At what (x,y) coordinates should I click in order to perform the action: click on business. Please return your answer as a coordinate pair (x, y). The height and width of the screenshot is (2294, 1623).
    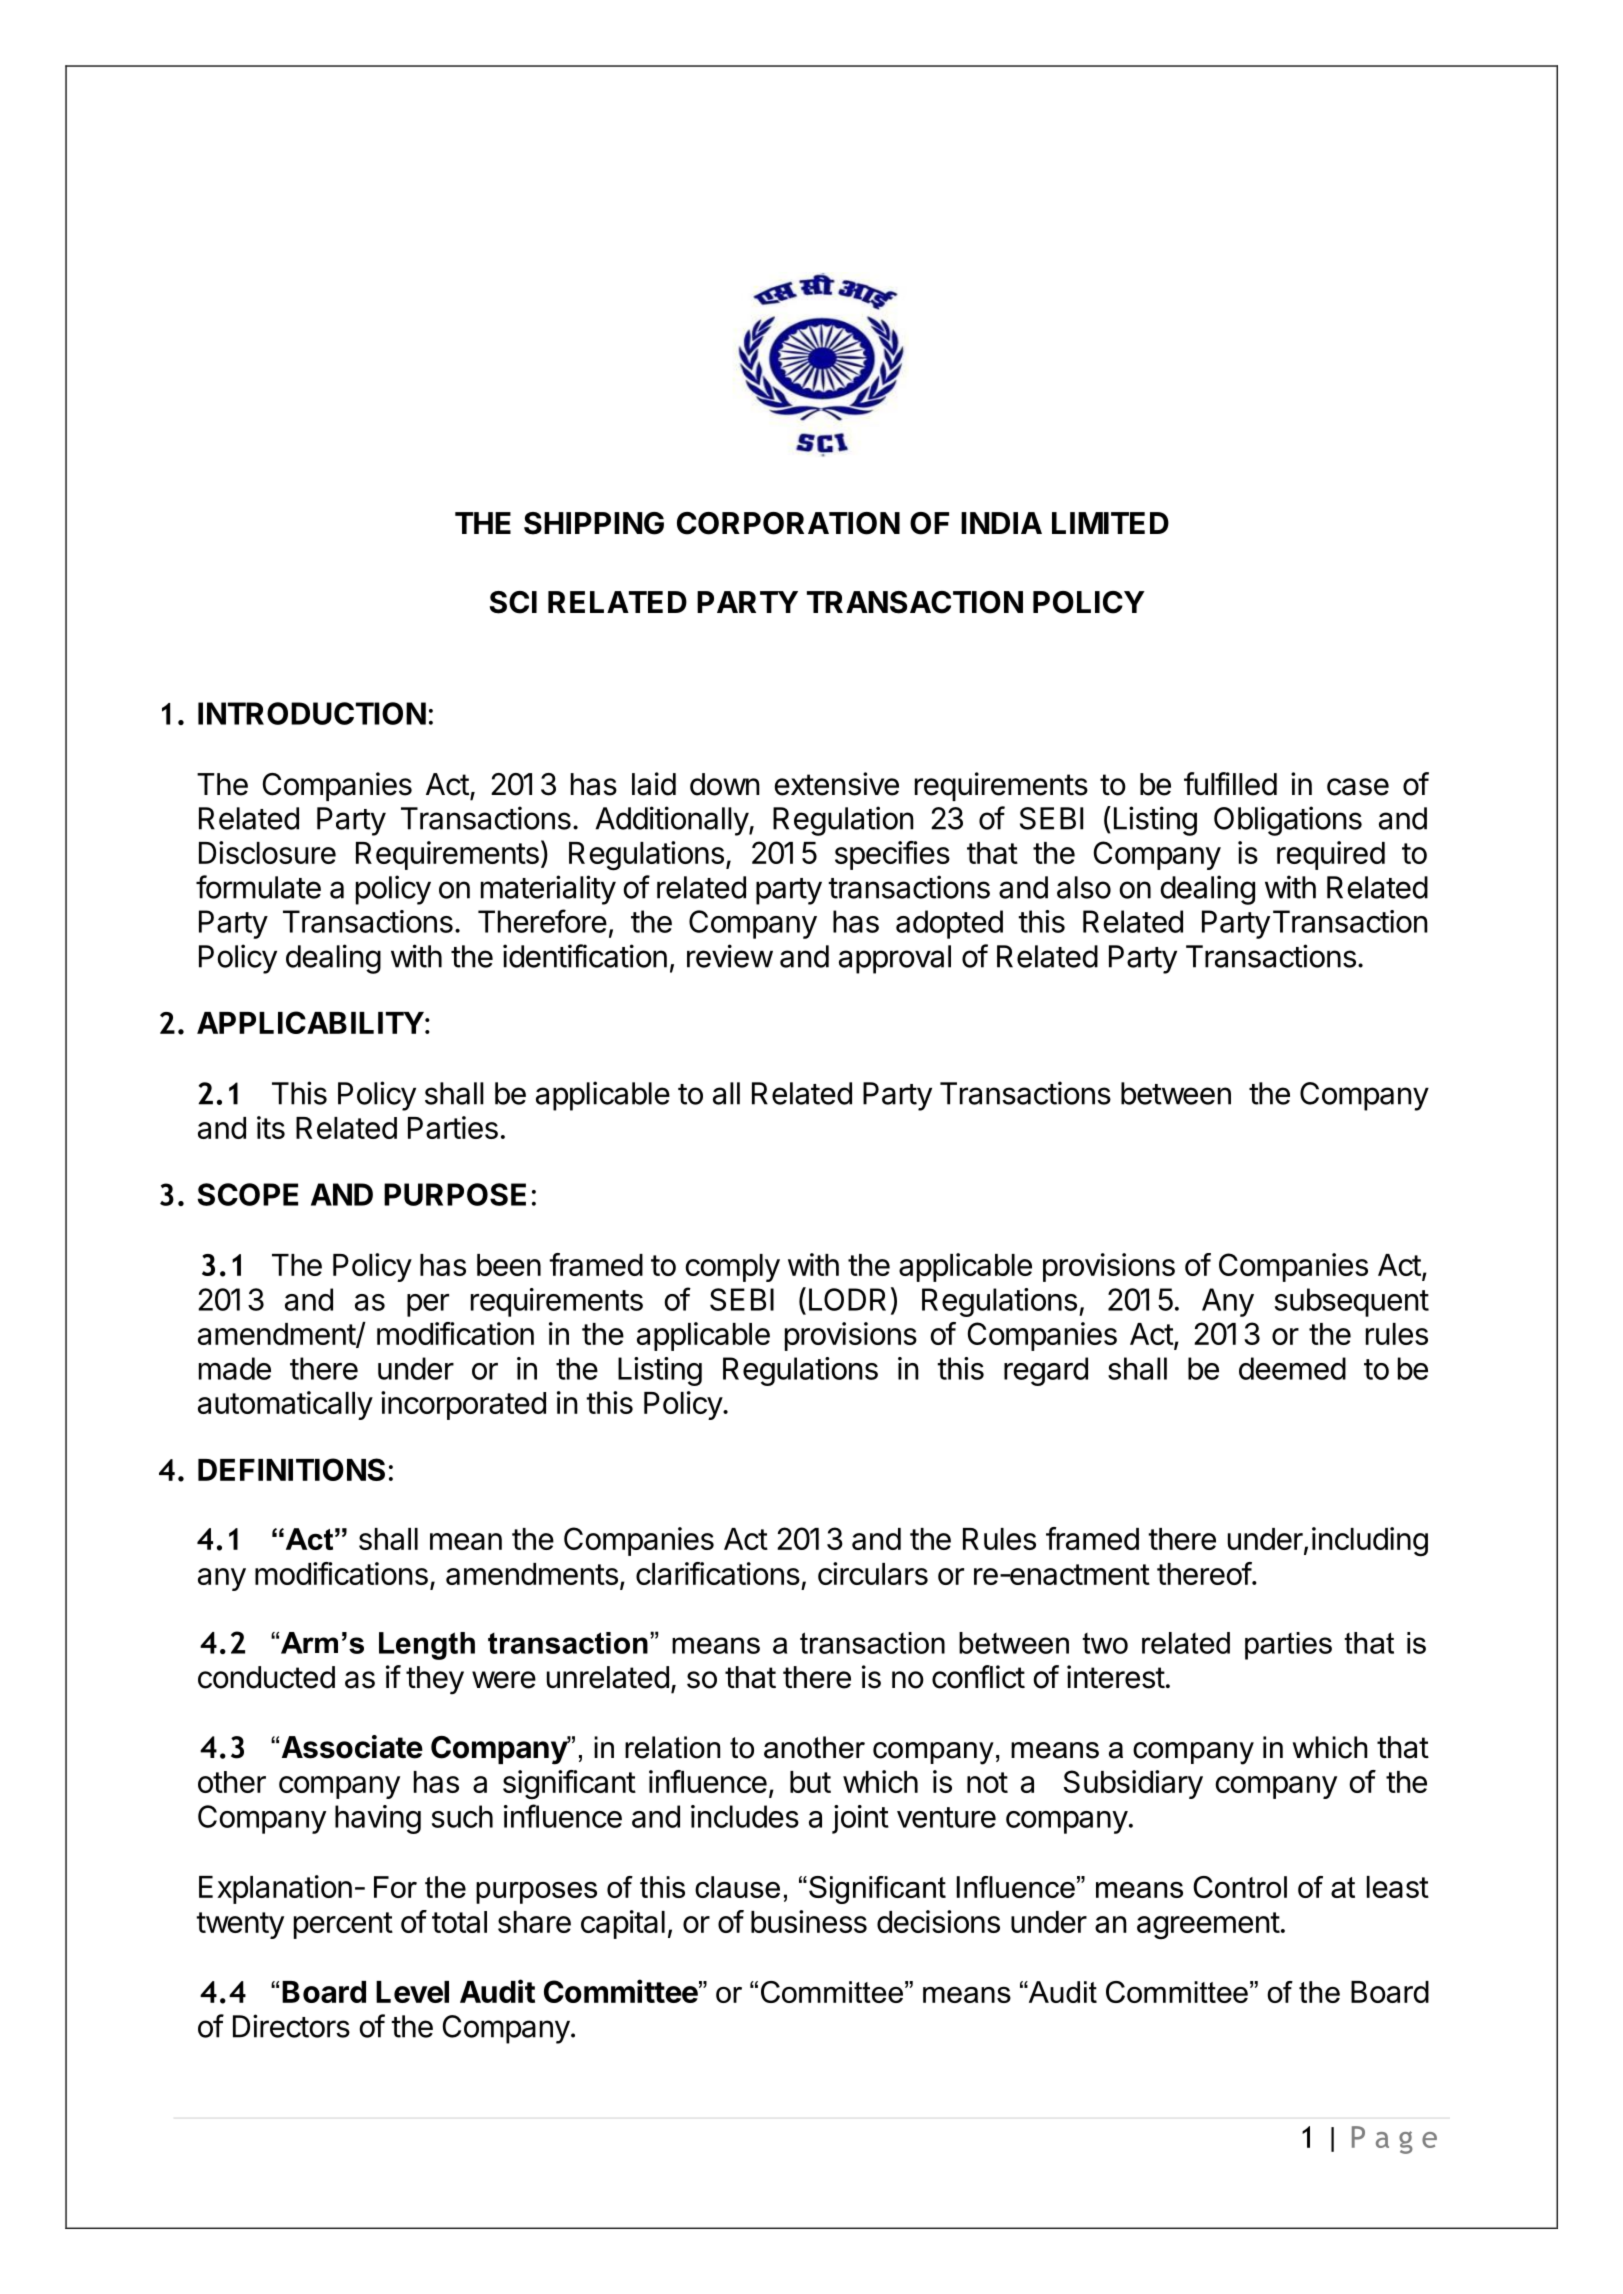
    Looking at the image, I should click on (809, 1921).
